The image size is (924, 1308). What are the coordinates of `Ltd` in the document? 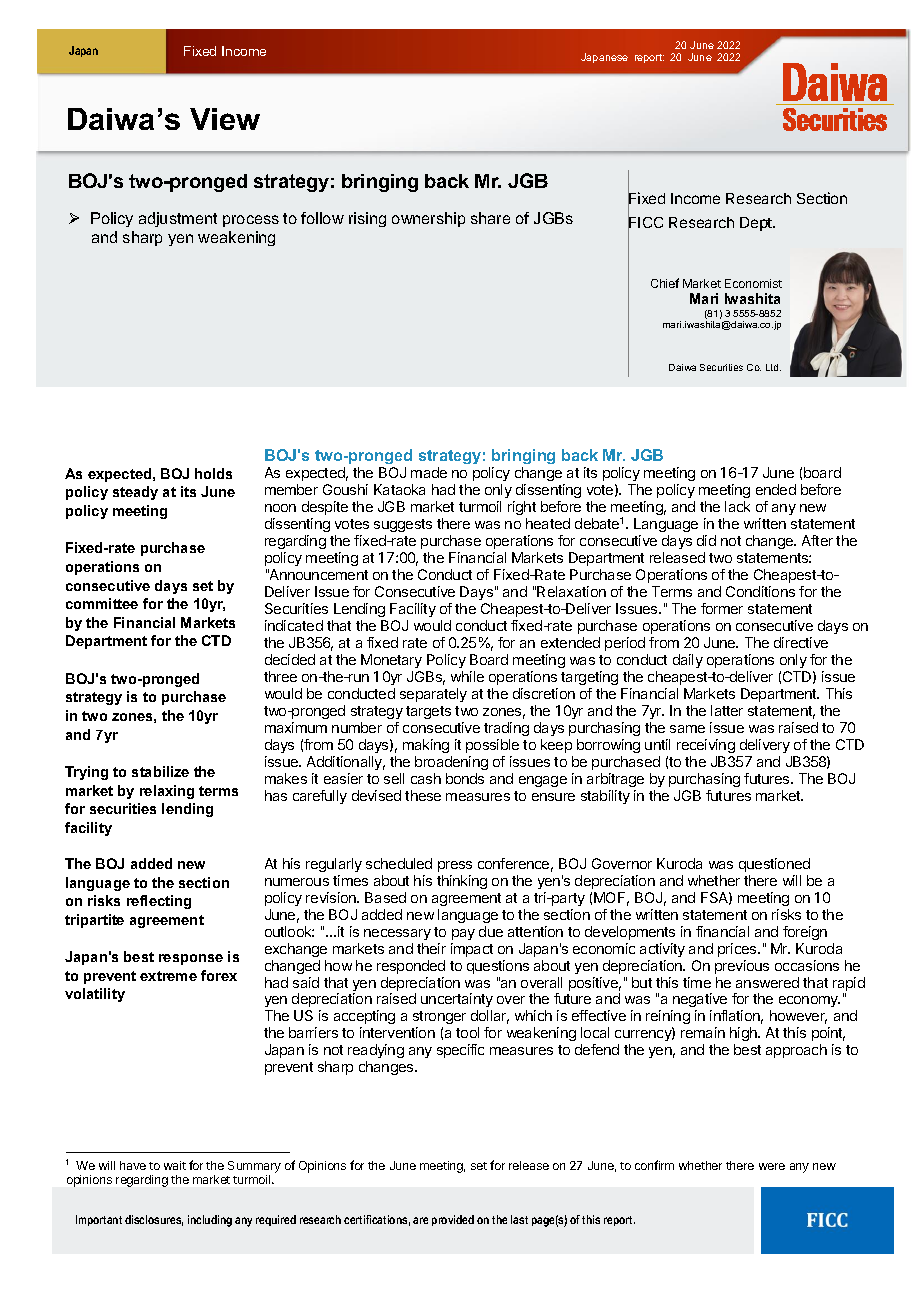 It's located at (773, 367).
